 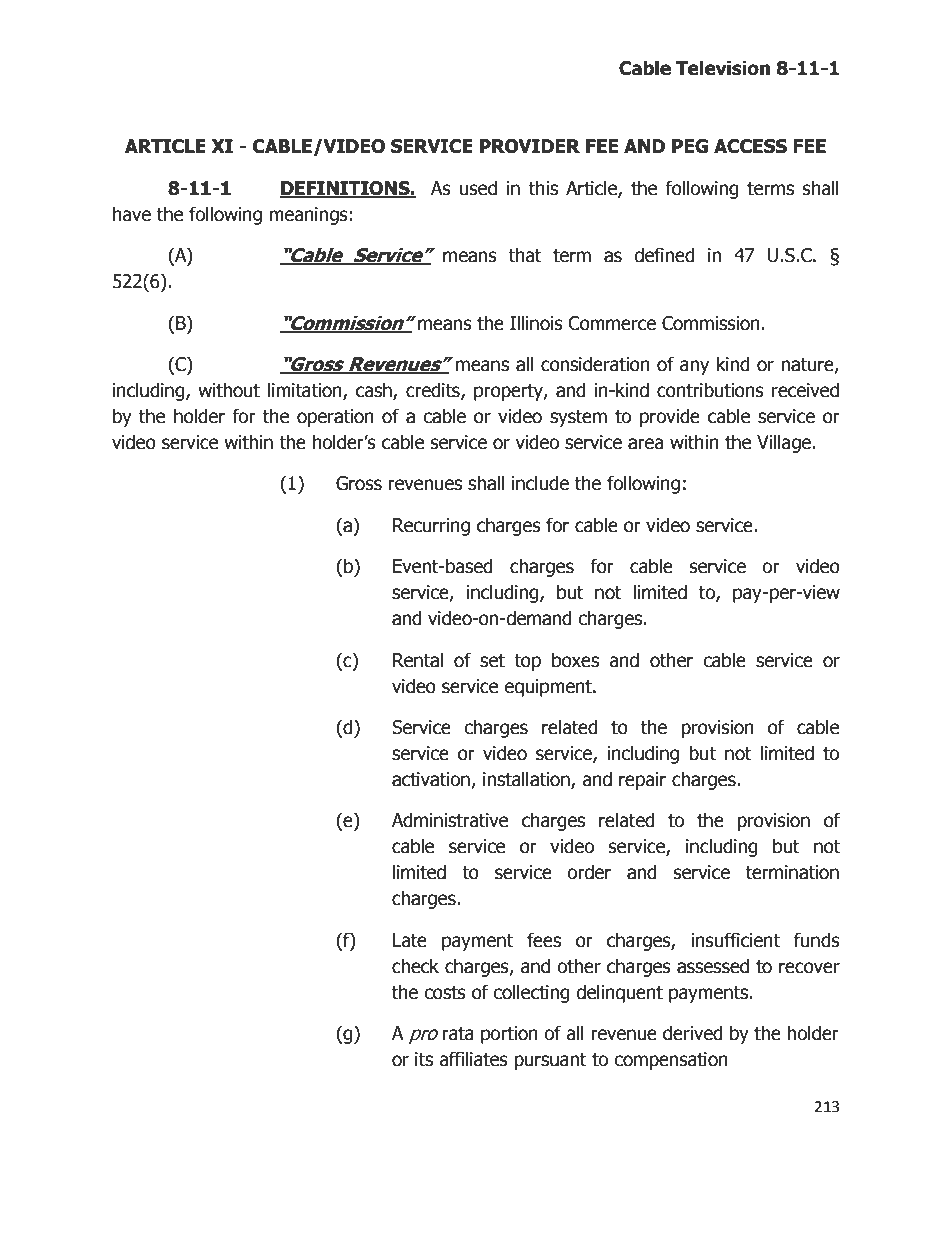 I want to click on Recurring, so click(x=431, y=527).
